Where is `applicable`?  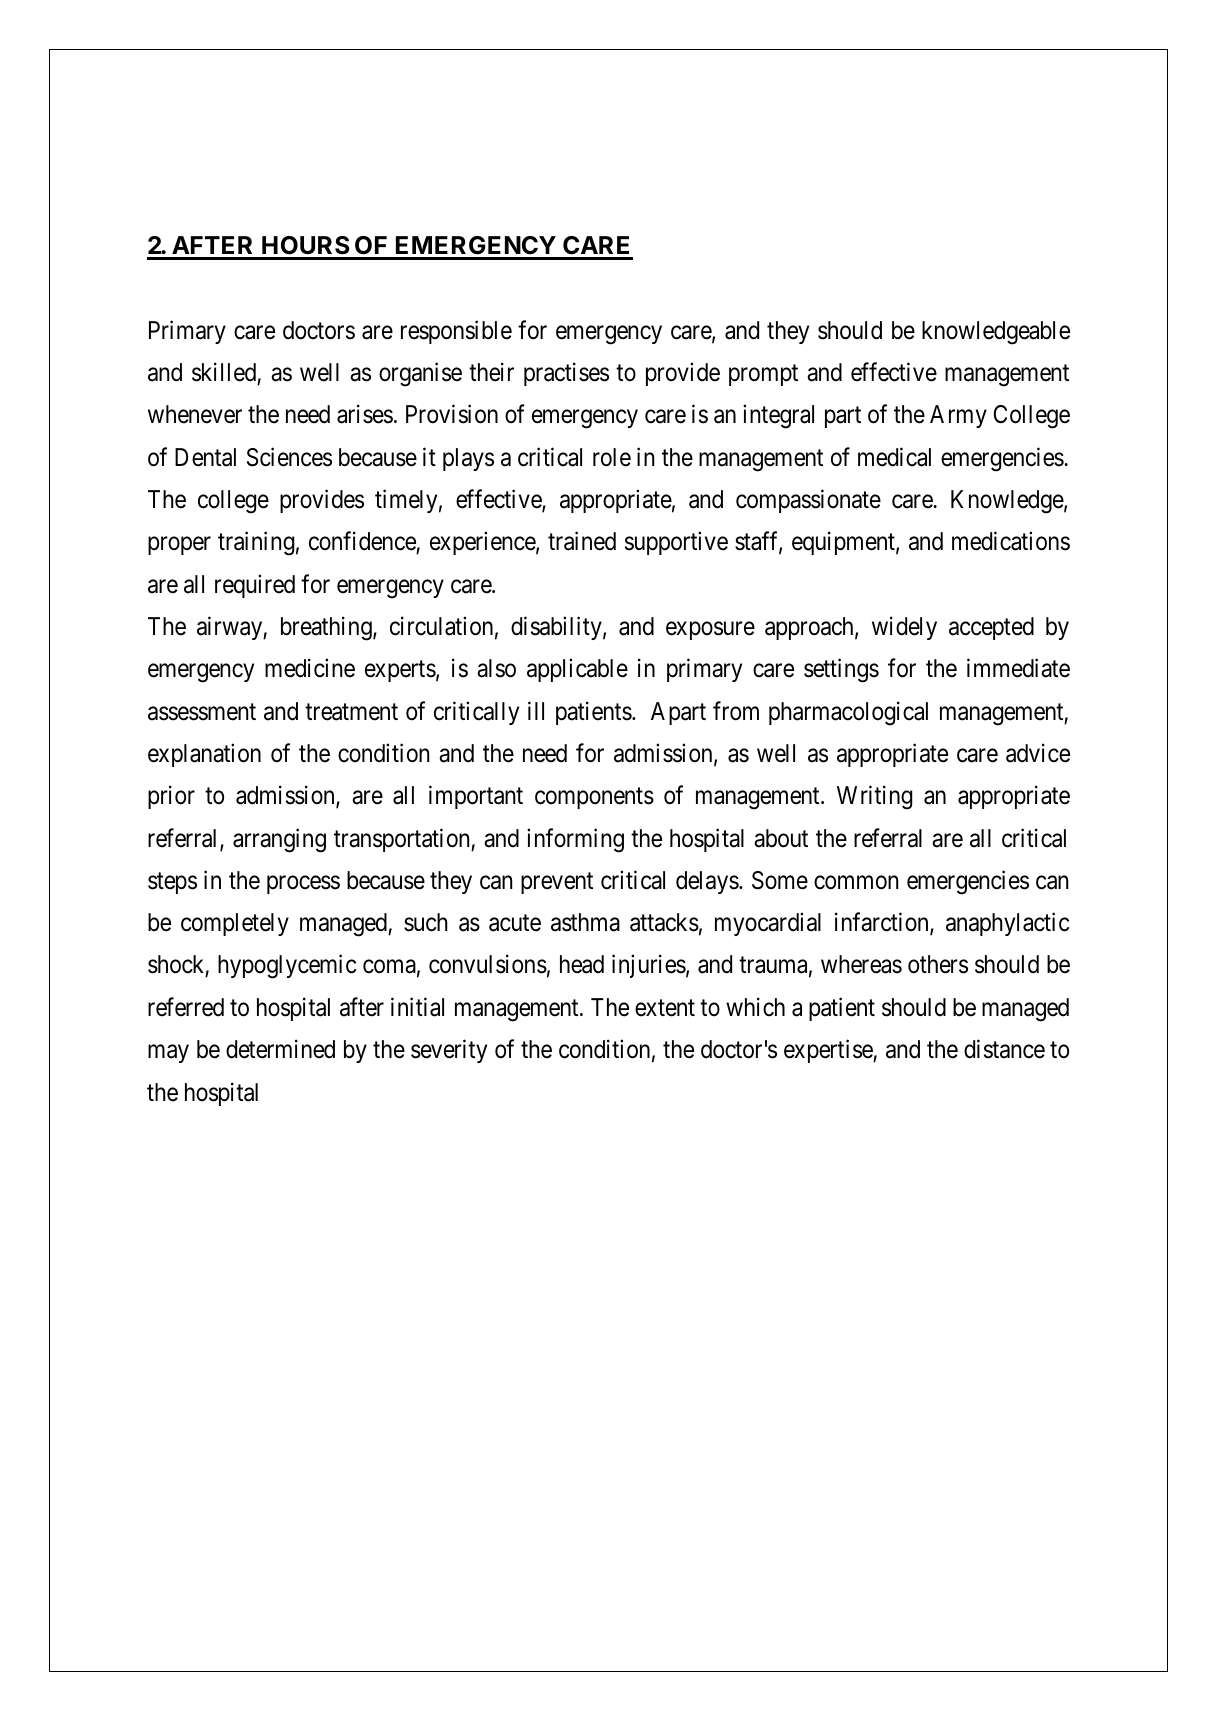 applicable is located at coordinates (577, 670).
